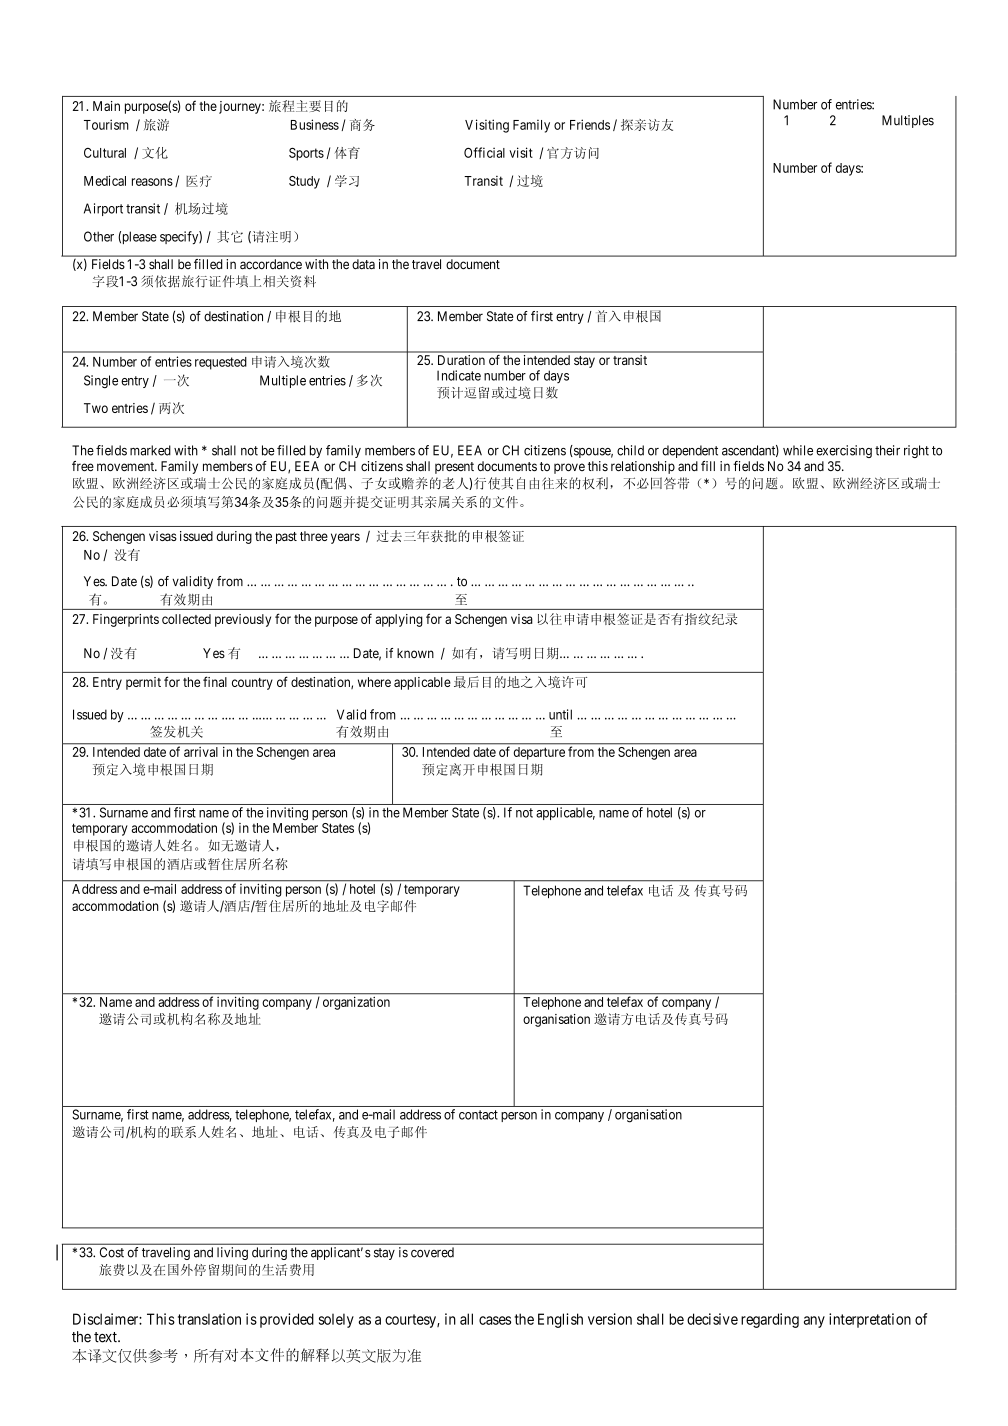 The image size is (1008, 1426). What do you see at coordinates (870, 1320) in the screenshot?
I see `interpretation` at bounding box center [870, 1320].
